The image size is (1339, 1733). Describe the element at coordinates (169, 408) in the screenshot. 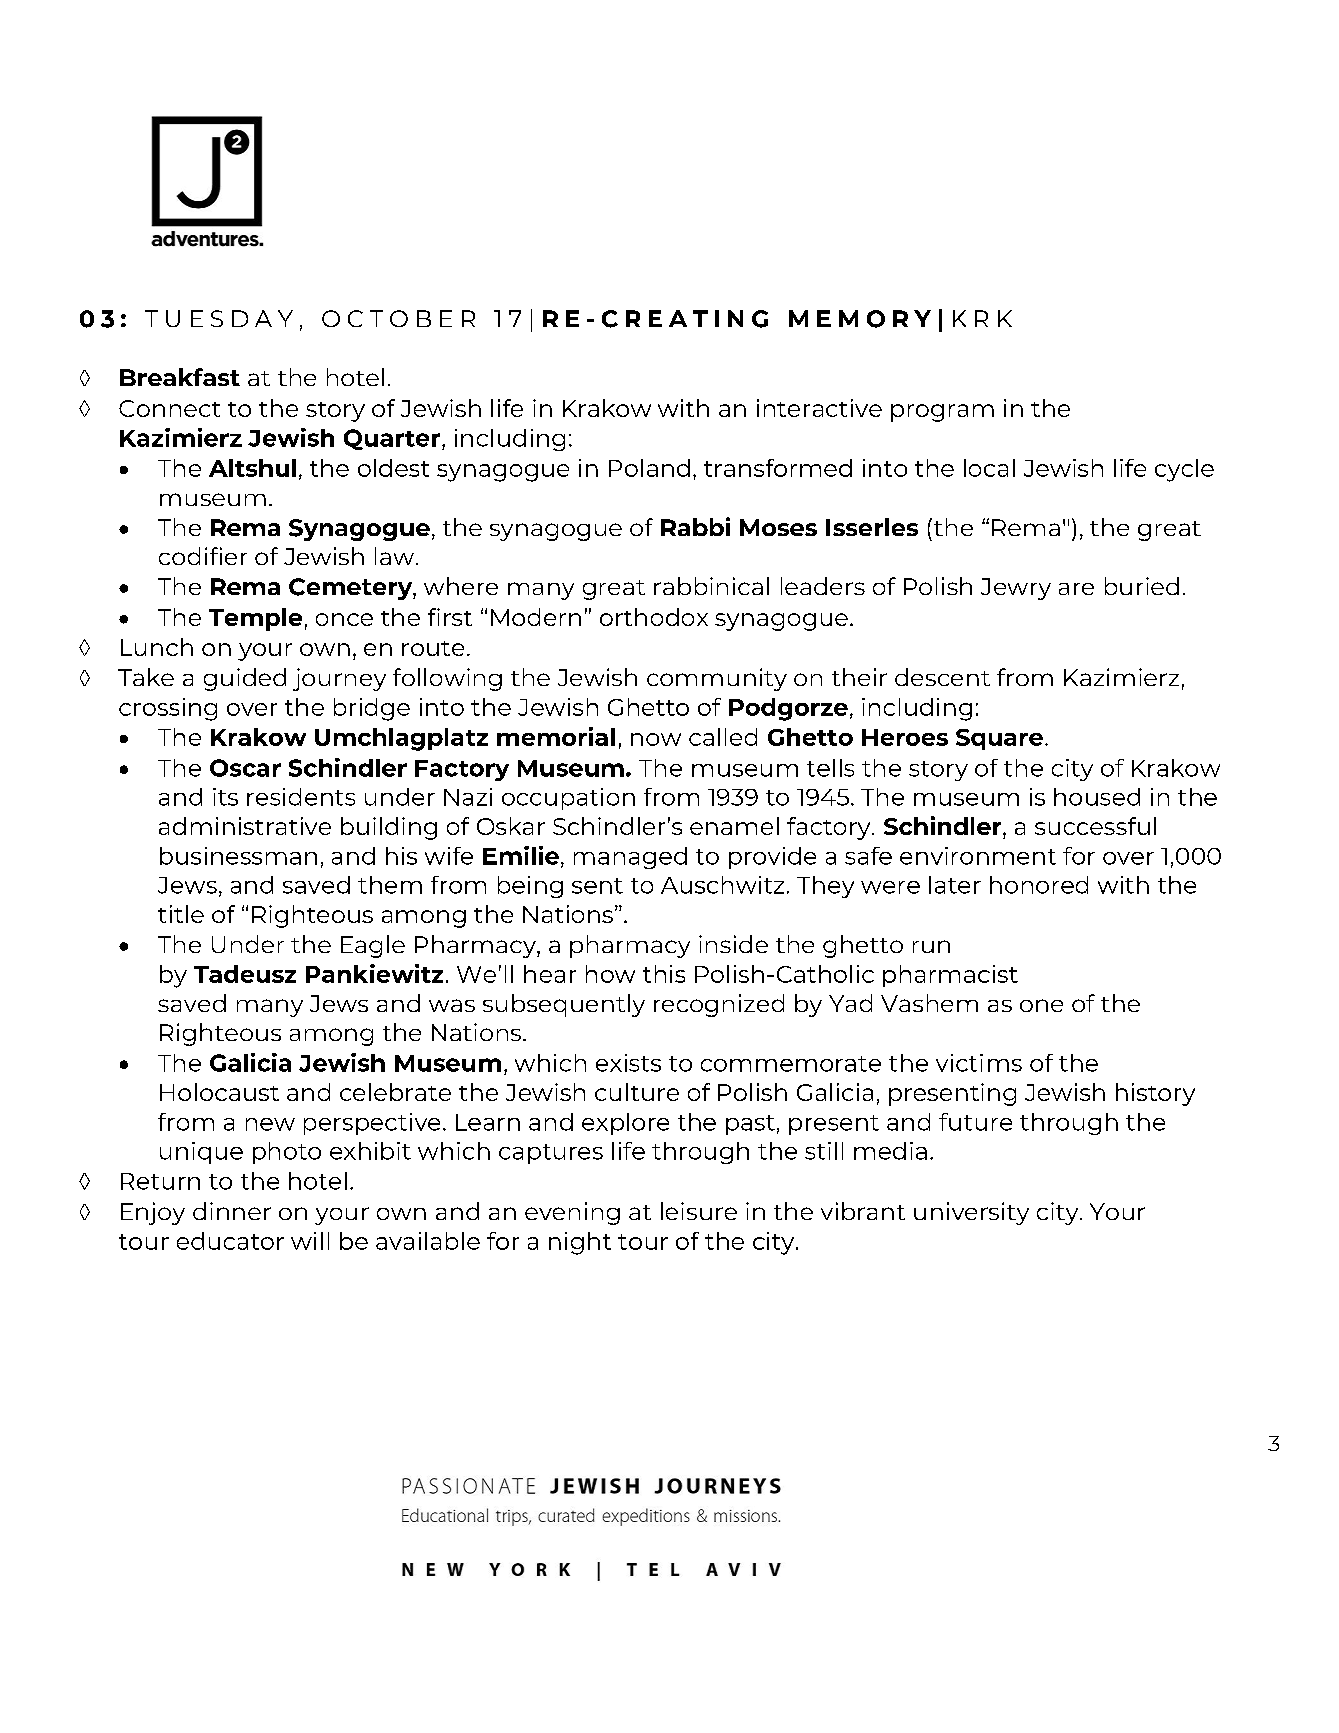

I see `Connect` at that location.
